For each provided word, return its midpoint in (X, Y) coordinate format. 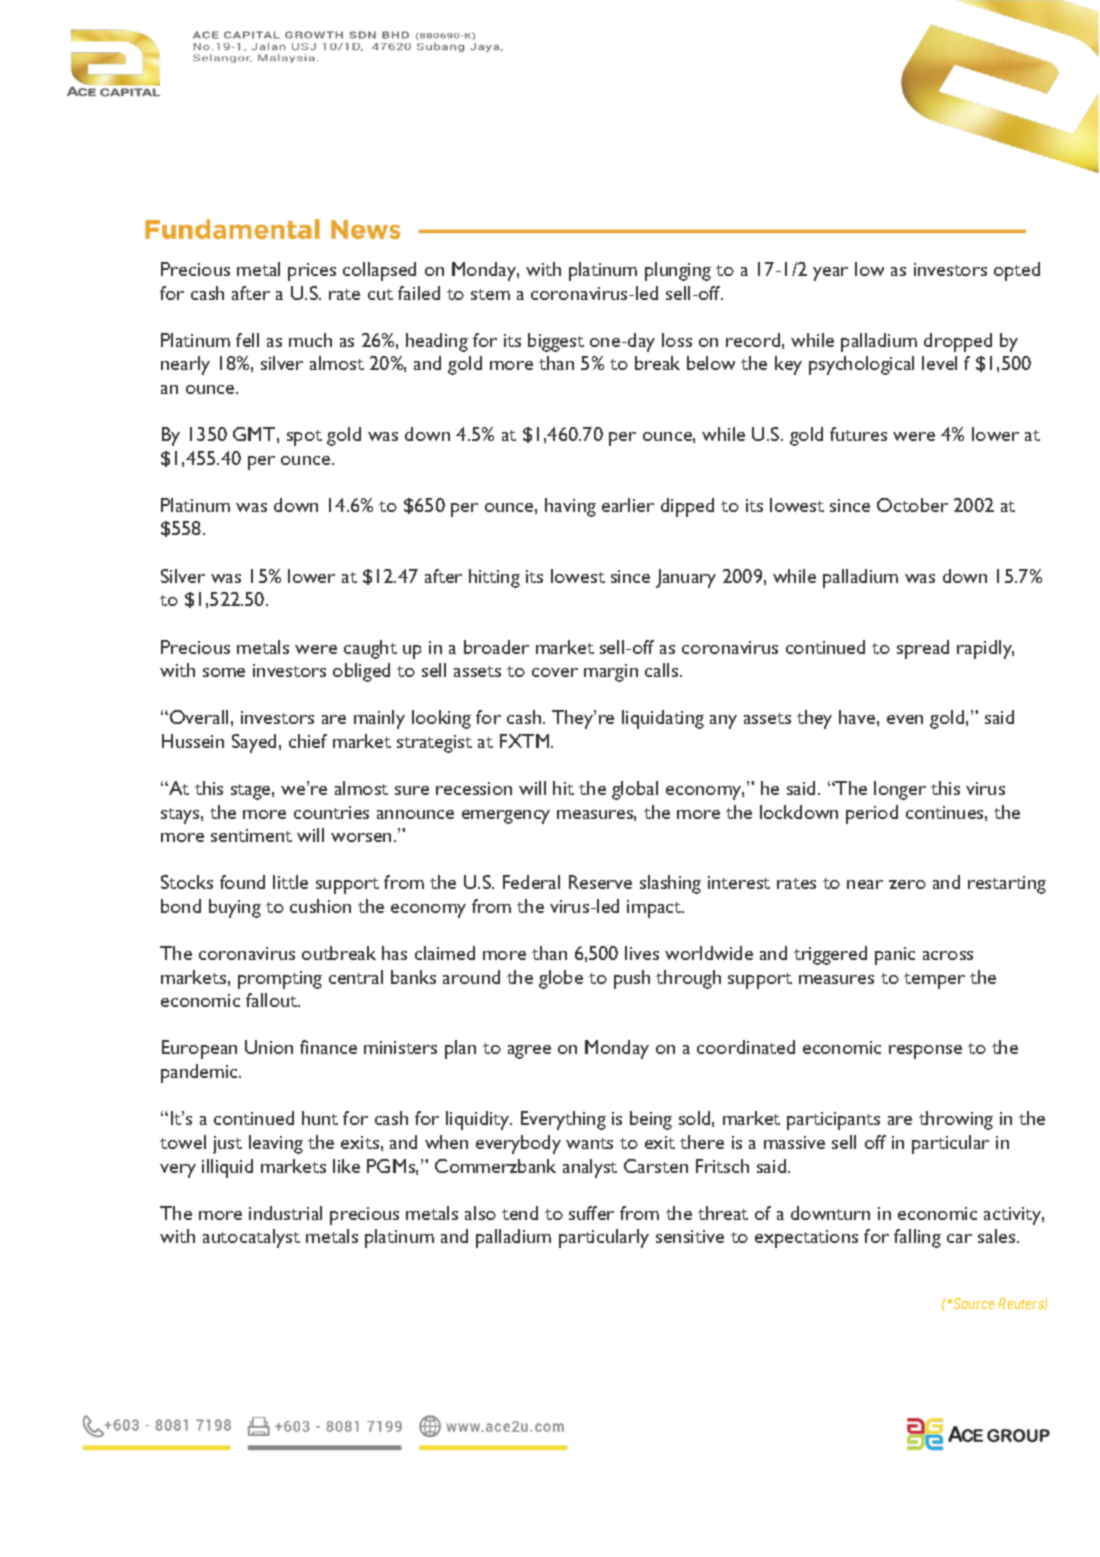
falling (917, 1238)
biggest (556, 342)
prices (312, 272)
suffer (591, 1213)
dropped (958, 342)
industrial (285, 1213)
